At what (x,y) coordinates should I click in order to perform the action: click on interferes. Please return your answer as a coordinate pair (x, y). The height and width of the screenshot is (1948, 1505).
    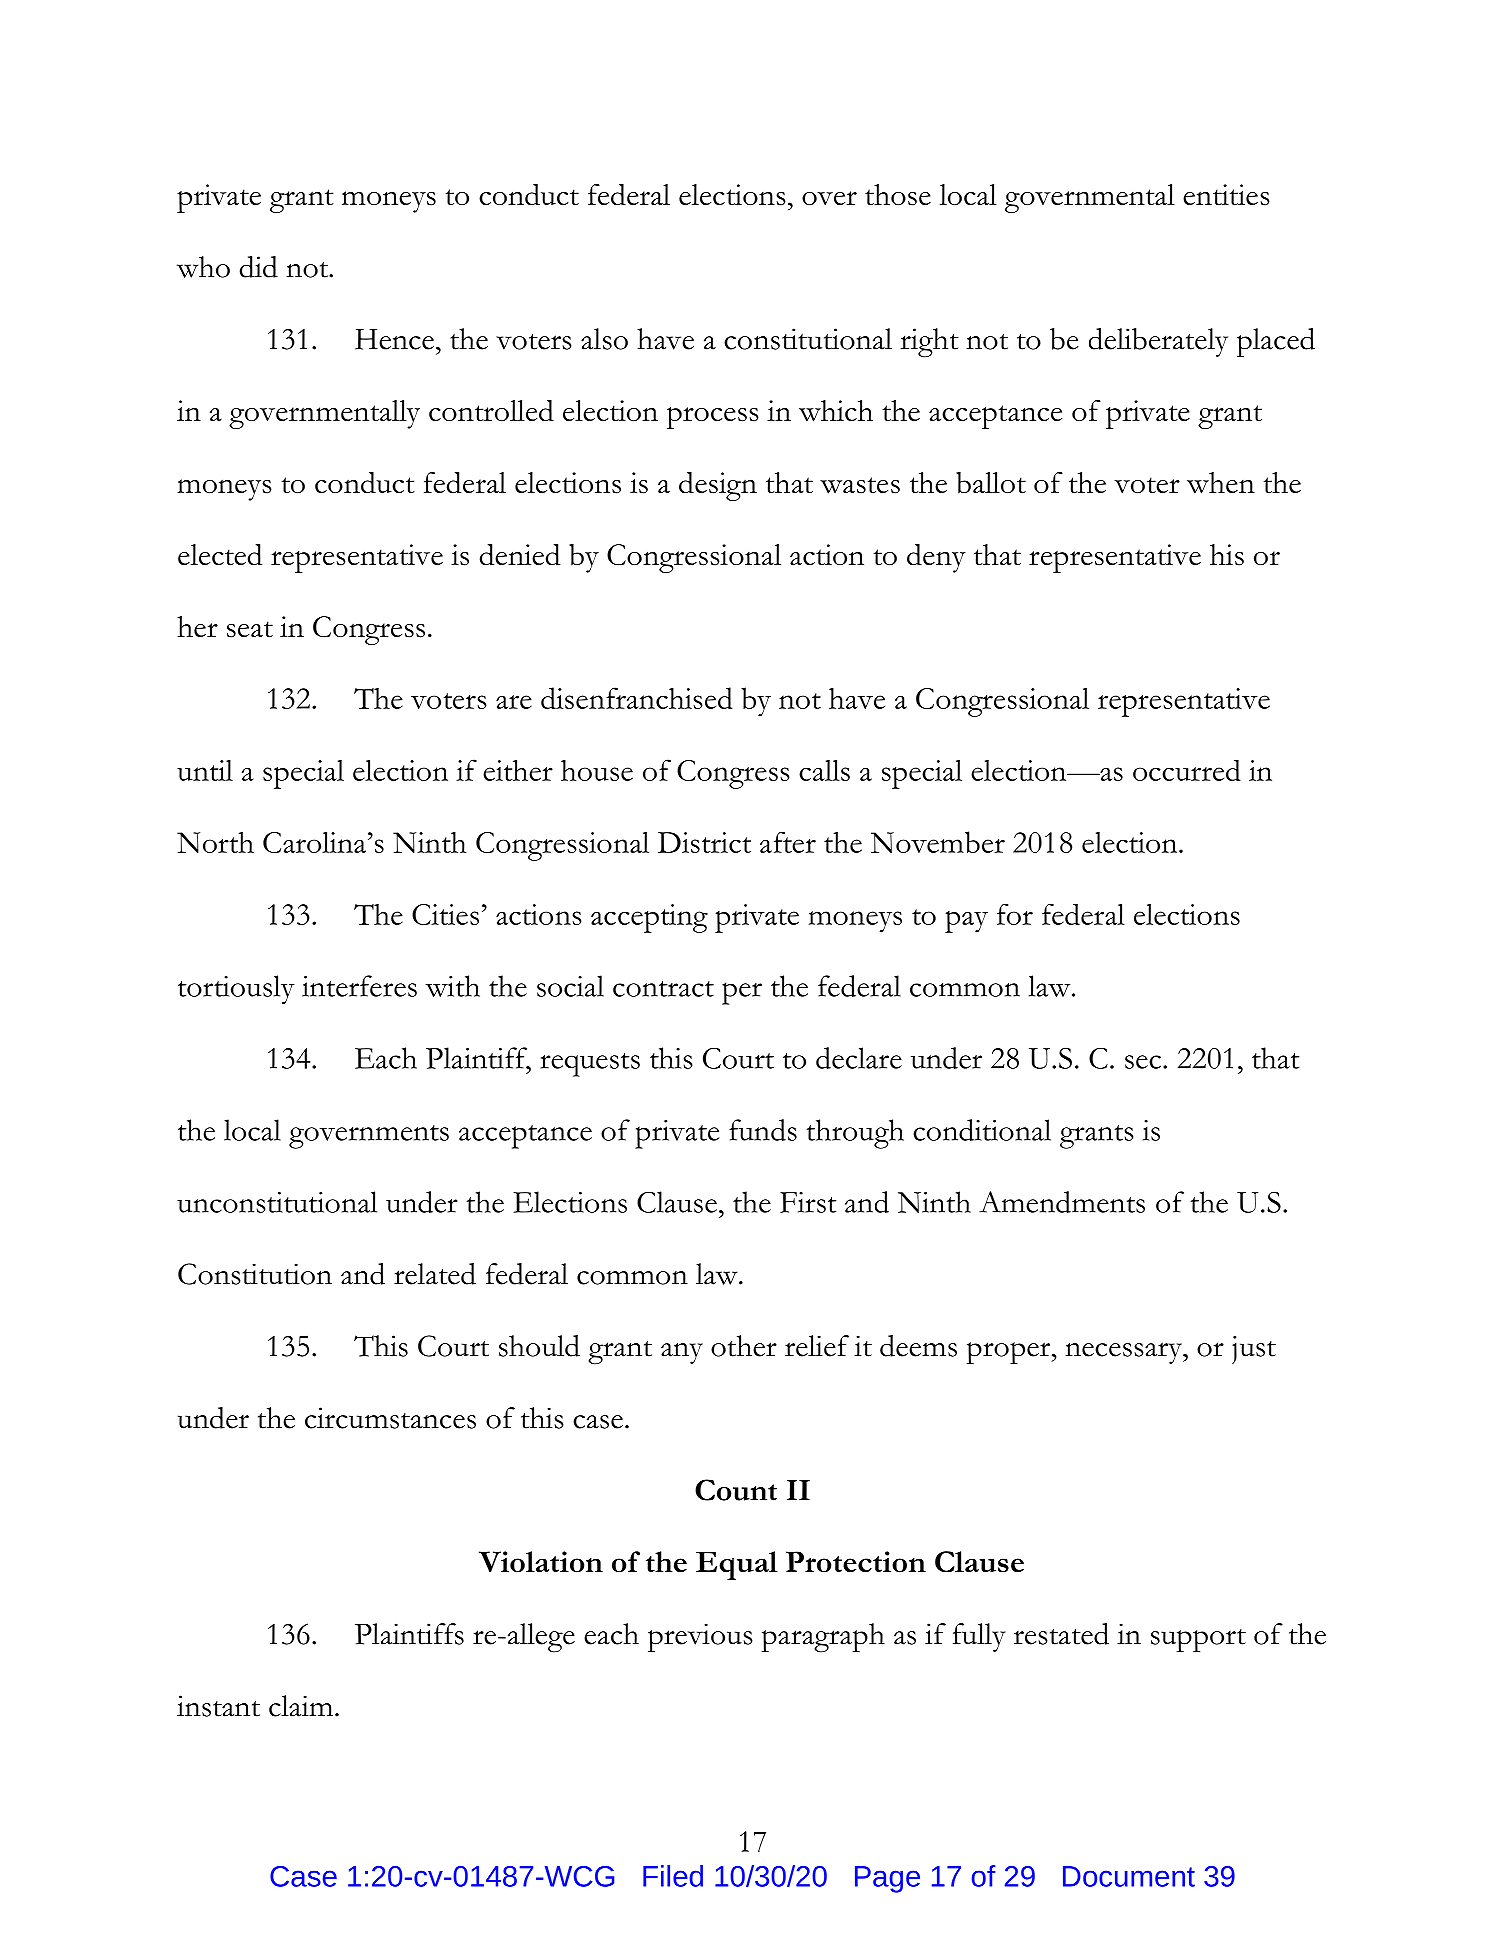
    Looking at the image, I should click on (359, 986).
